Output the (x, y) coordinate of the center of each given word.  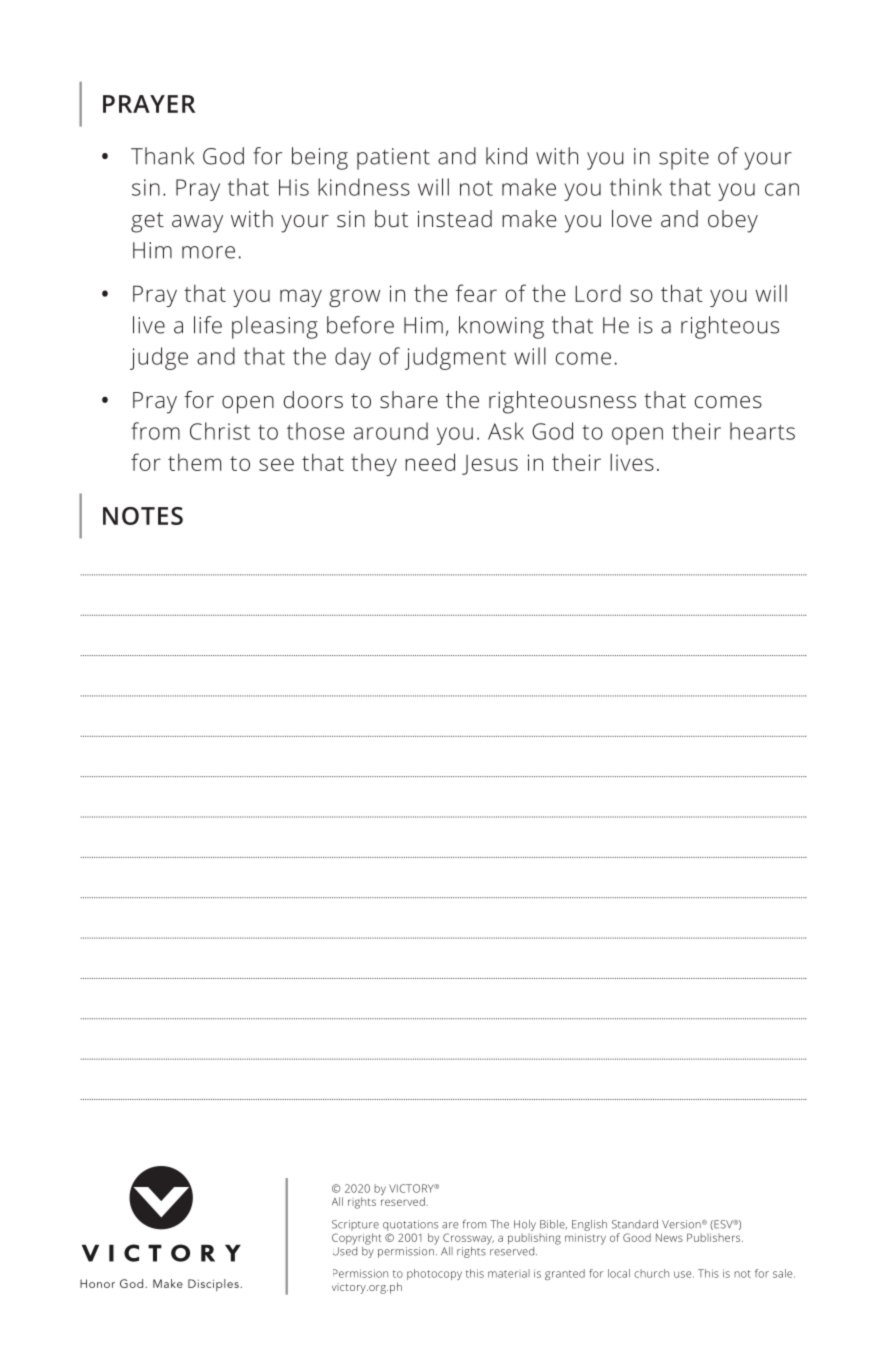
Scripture (355, 1225)
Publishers (715, 1237)
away (197, 224)
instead (455, 218)
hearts (762, 431)
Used (345, 1250)
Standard (635, 1224)
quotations (410, 1225)
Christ (220, 431)
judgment (455, 358)
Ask (506, 431)
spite (684, 159)
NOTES (143, 516)
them (194, 462)
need (430, 462)
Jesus (490, 465)
